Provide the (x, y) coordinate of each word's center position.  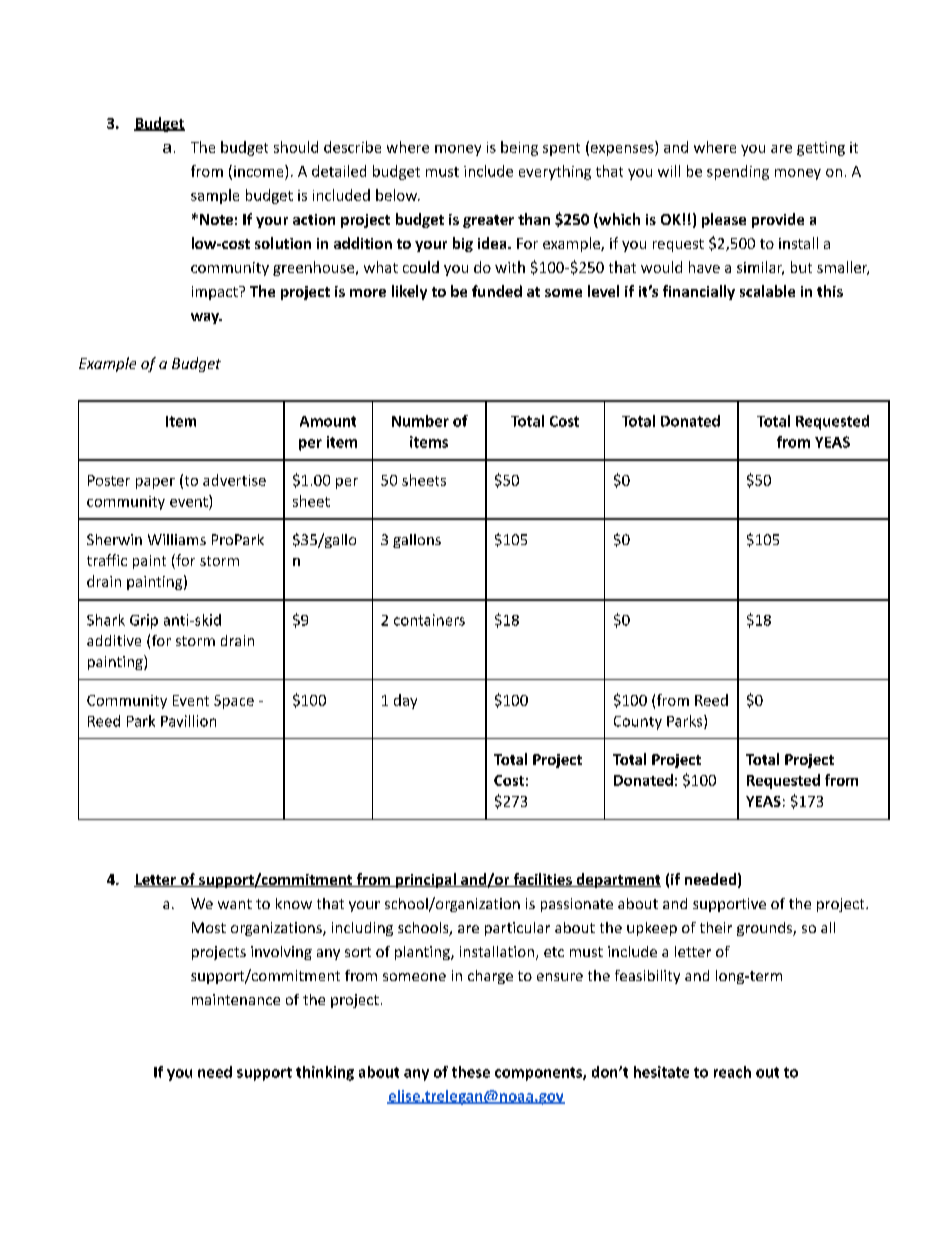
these (471, 1072)
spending (738, 172)
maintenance (236, 999)
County (638, 723)
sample (215, 196)
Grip (144, 621)
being (519, 148)
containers (429, 620)
